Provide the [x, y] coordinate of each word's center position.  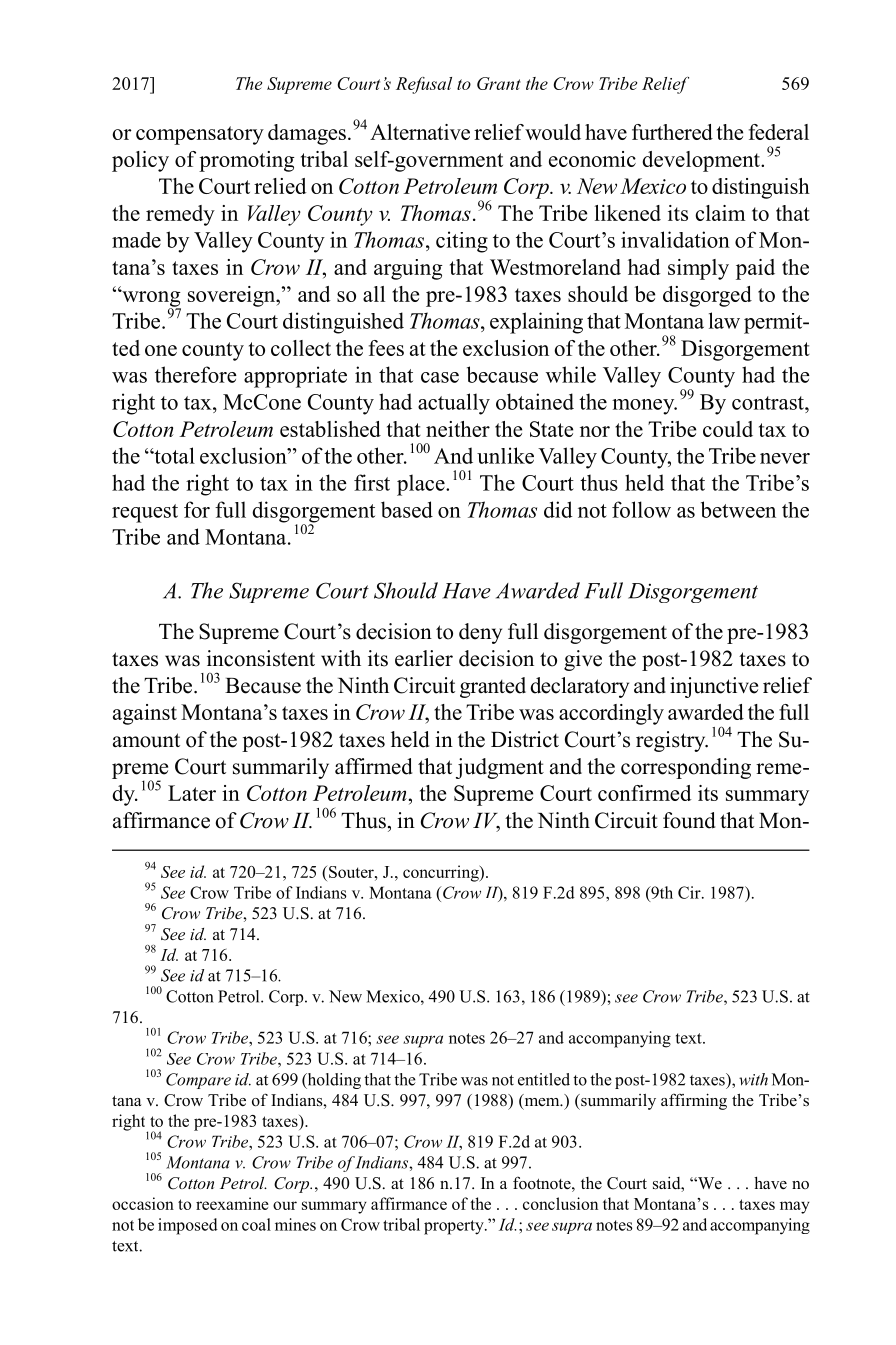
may [795, 1207]
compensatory [200, 135]
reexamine [232, 1203]
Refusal [424, 85]
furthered [672, 132]
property [455, 1227]
